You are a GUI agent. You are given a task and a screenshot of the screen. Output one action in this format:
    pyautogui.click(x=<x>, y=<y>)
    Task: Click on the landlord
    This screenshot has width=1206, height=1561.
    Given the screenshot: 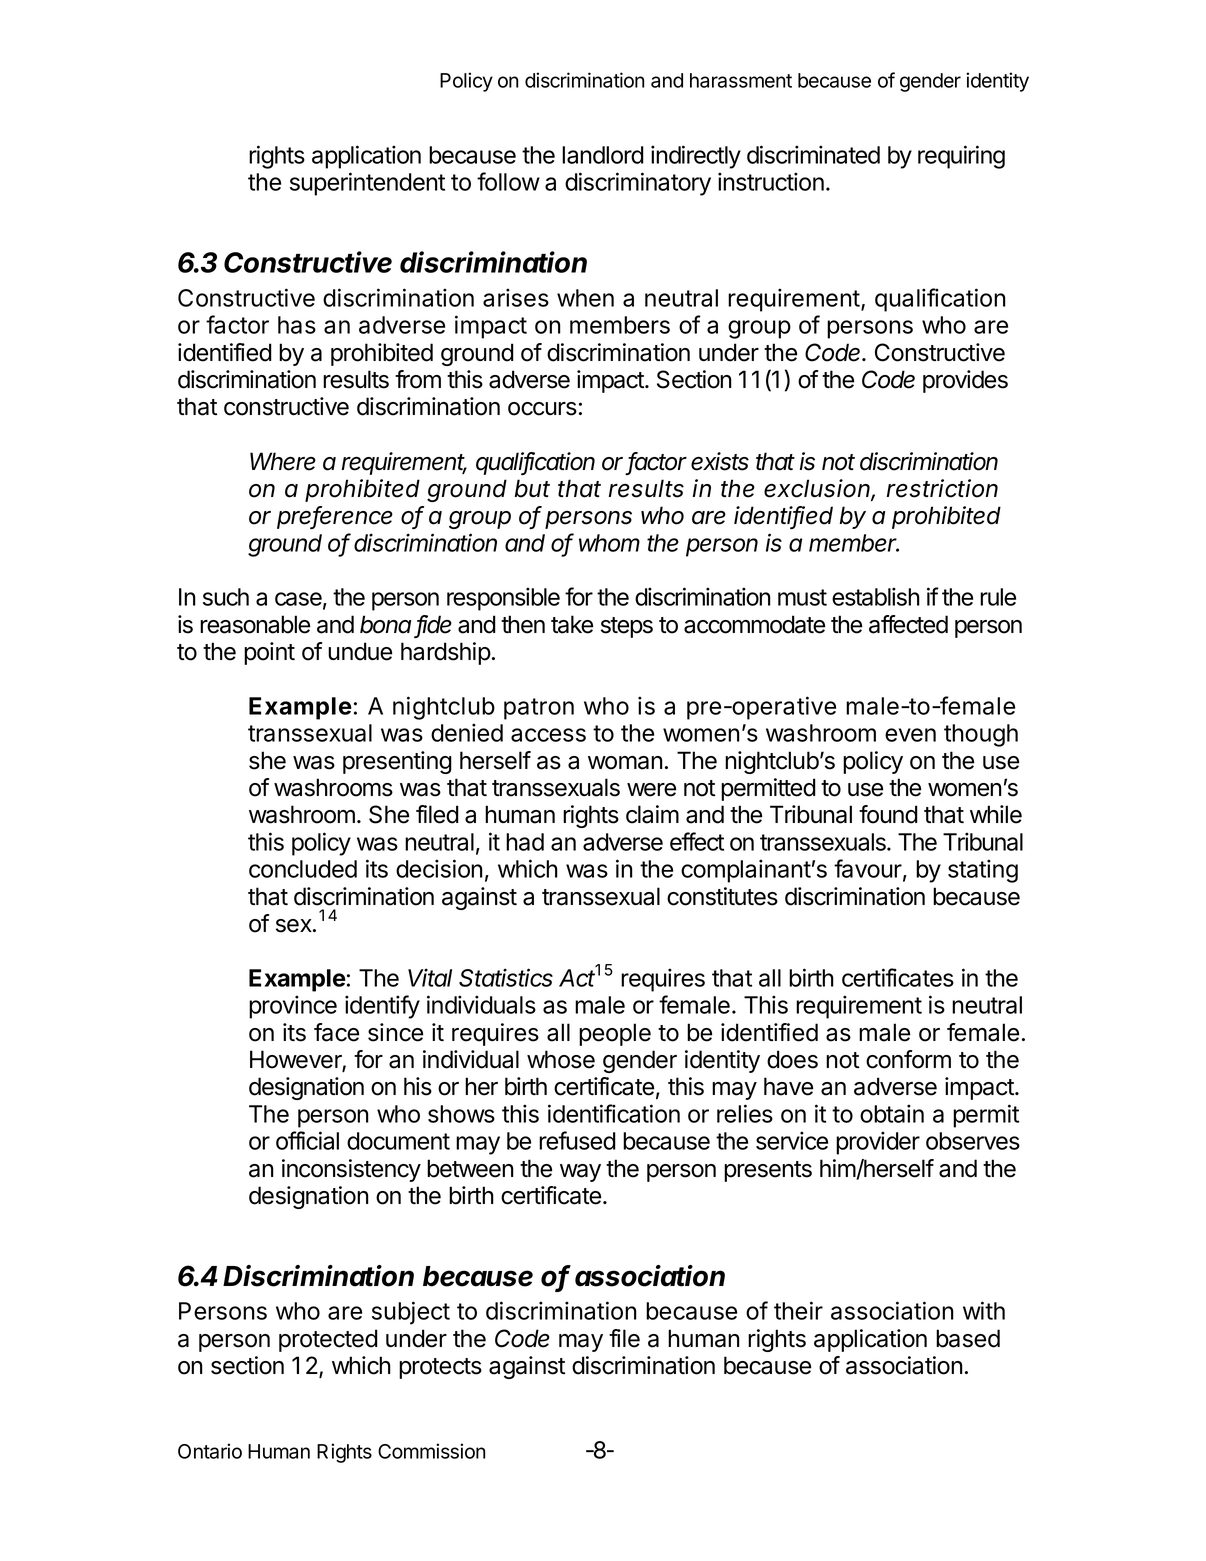 What is the action you would take?
    pyautogui.click(x=603, y=155)
